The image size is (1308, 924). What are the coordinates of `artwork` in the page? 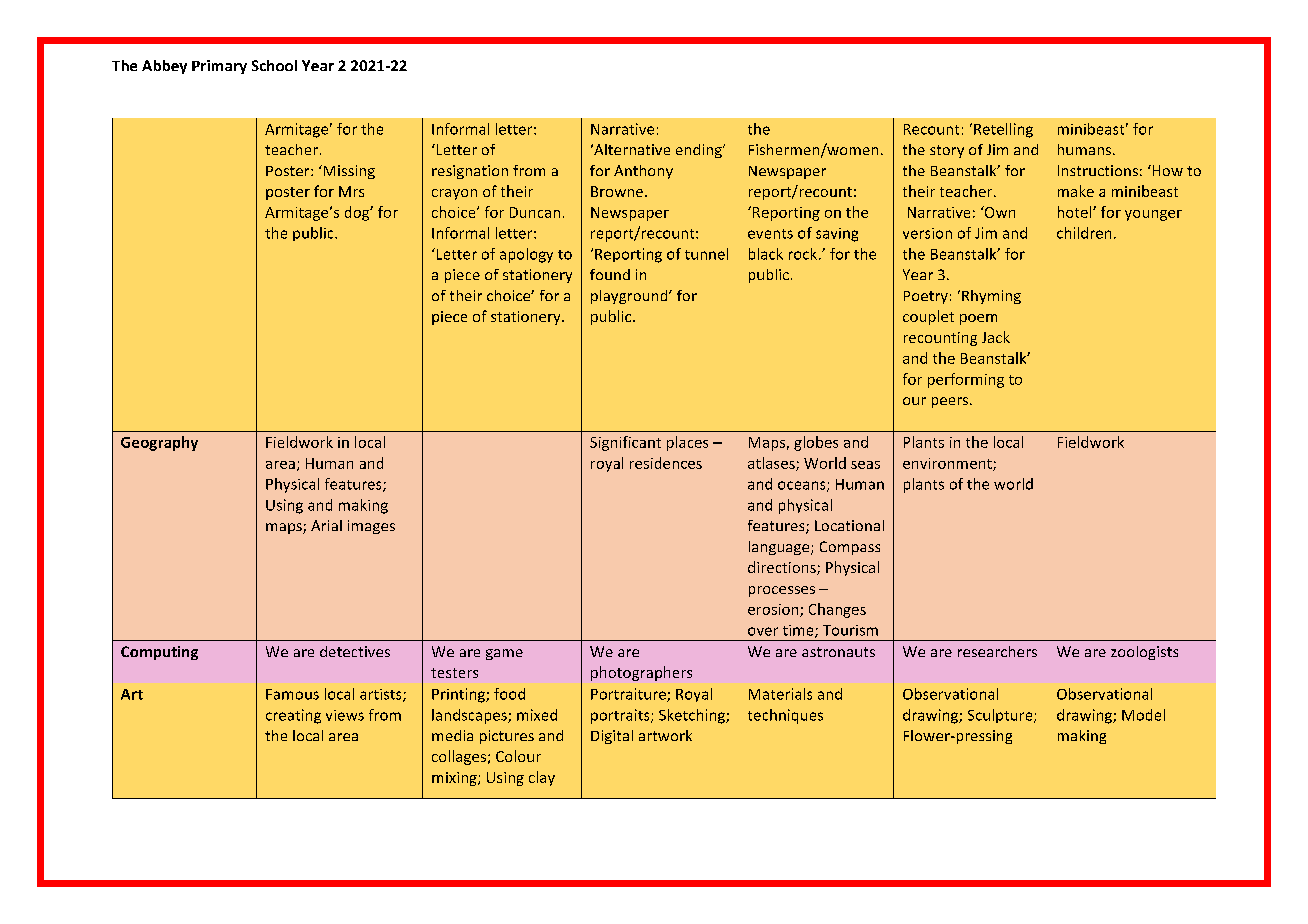 It's located at (665, 735).
